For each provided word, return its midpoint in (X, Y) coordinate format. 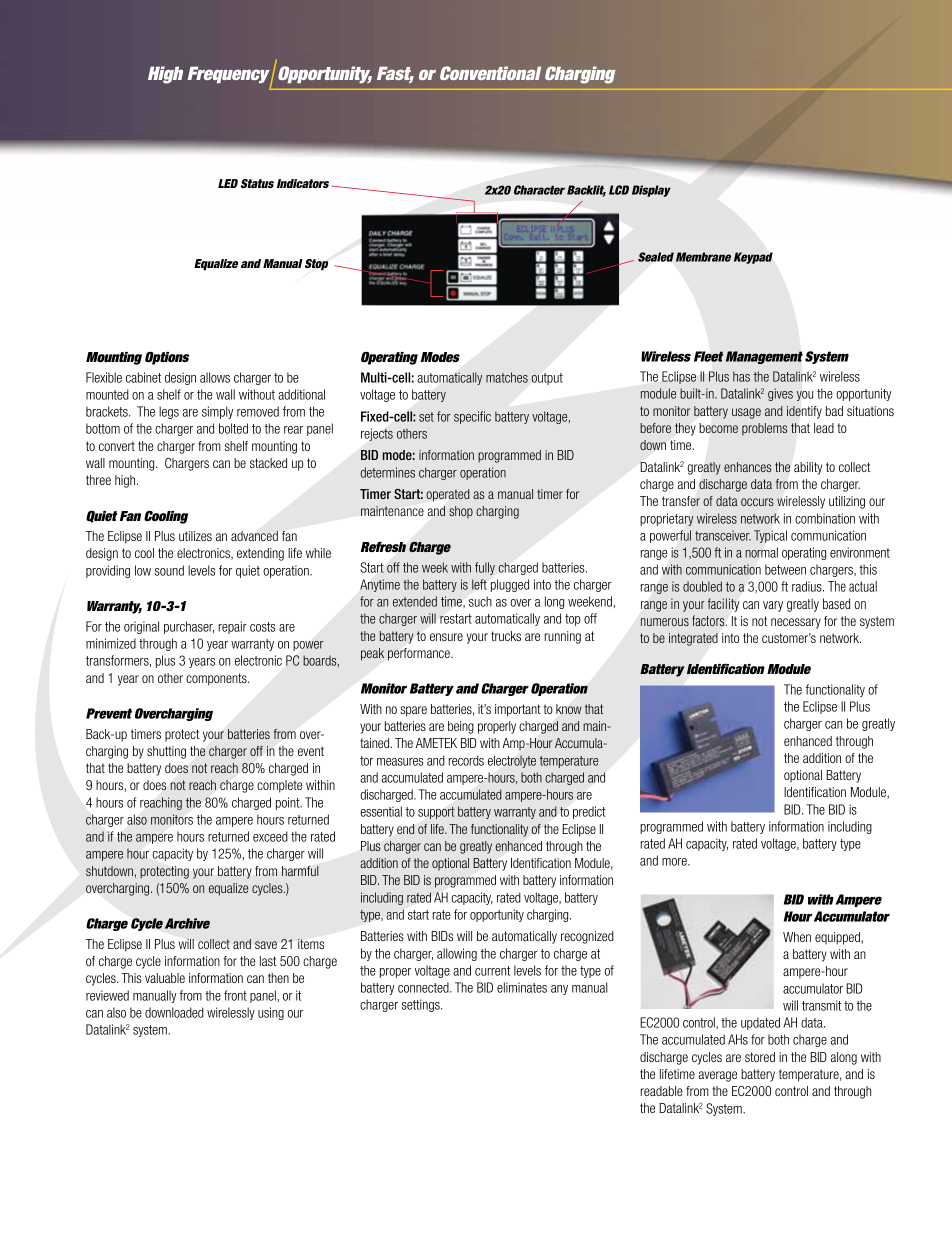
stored (760, 1057)
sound (169, 570)
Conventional (490, 73)
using (271, 1013)
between (785, 569)
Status (257, 183)
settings (422, 1005)
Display (651, 191)
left (479, 584)
